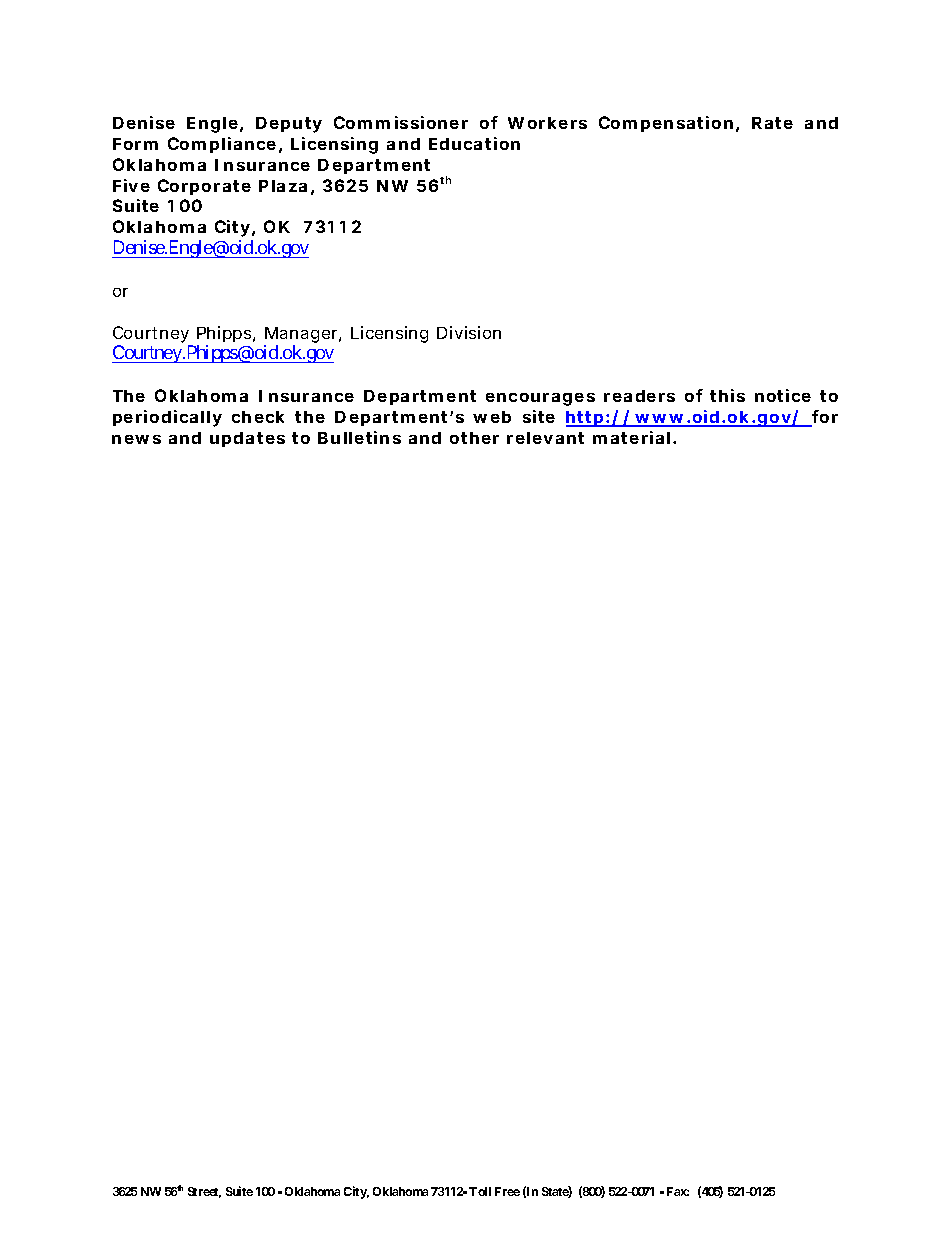  I want to click on material, so click(631, 437).
